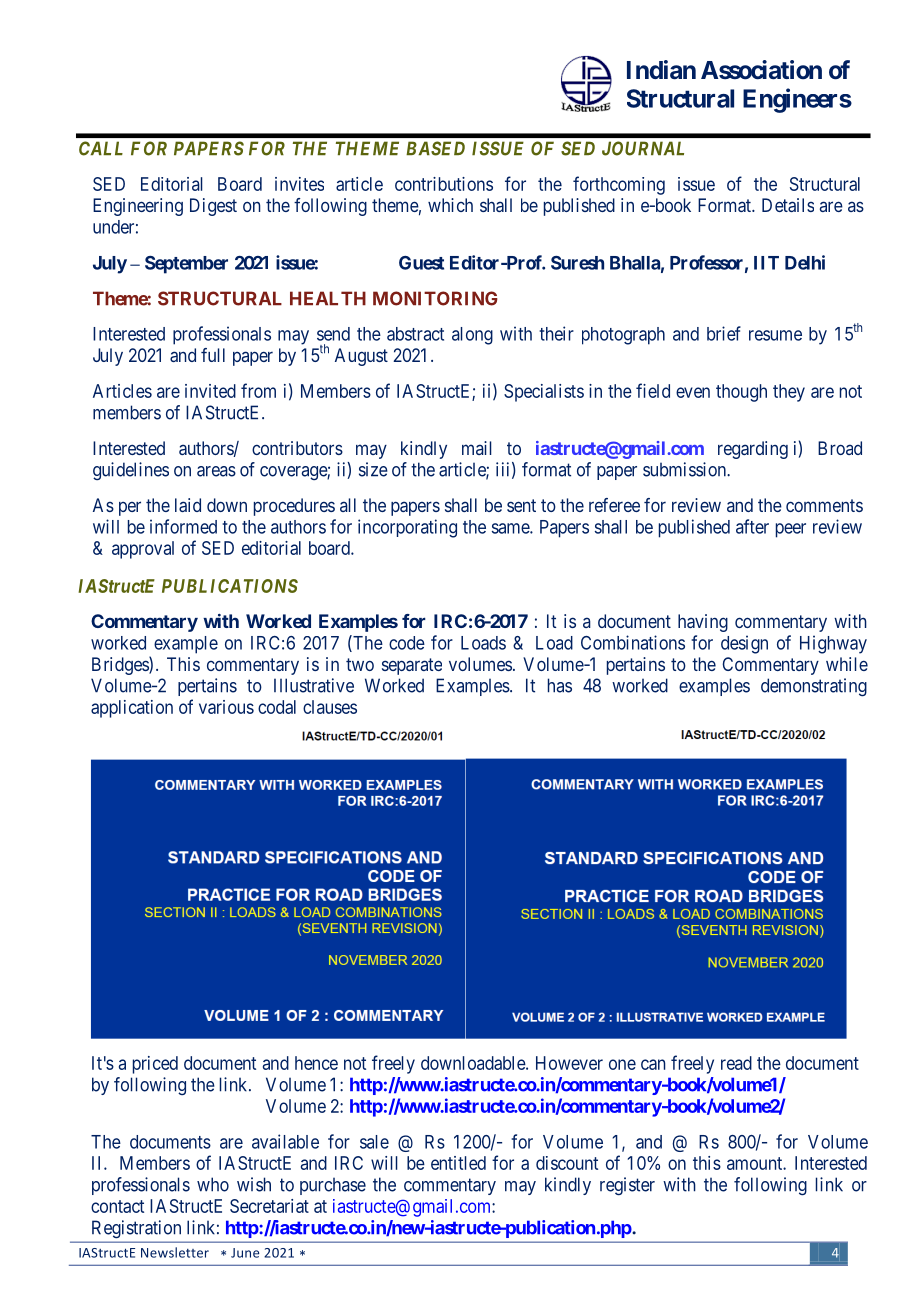  Describe the element at coordinates (226, 707) in the screenshot. I see `various` at that location.
